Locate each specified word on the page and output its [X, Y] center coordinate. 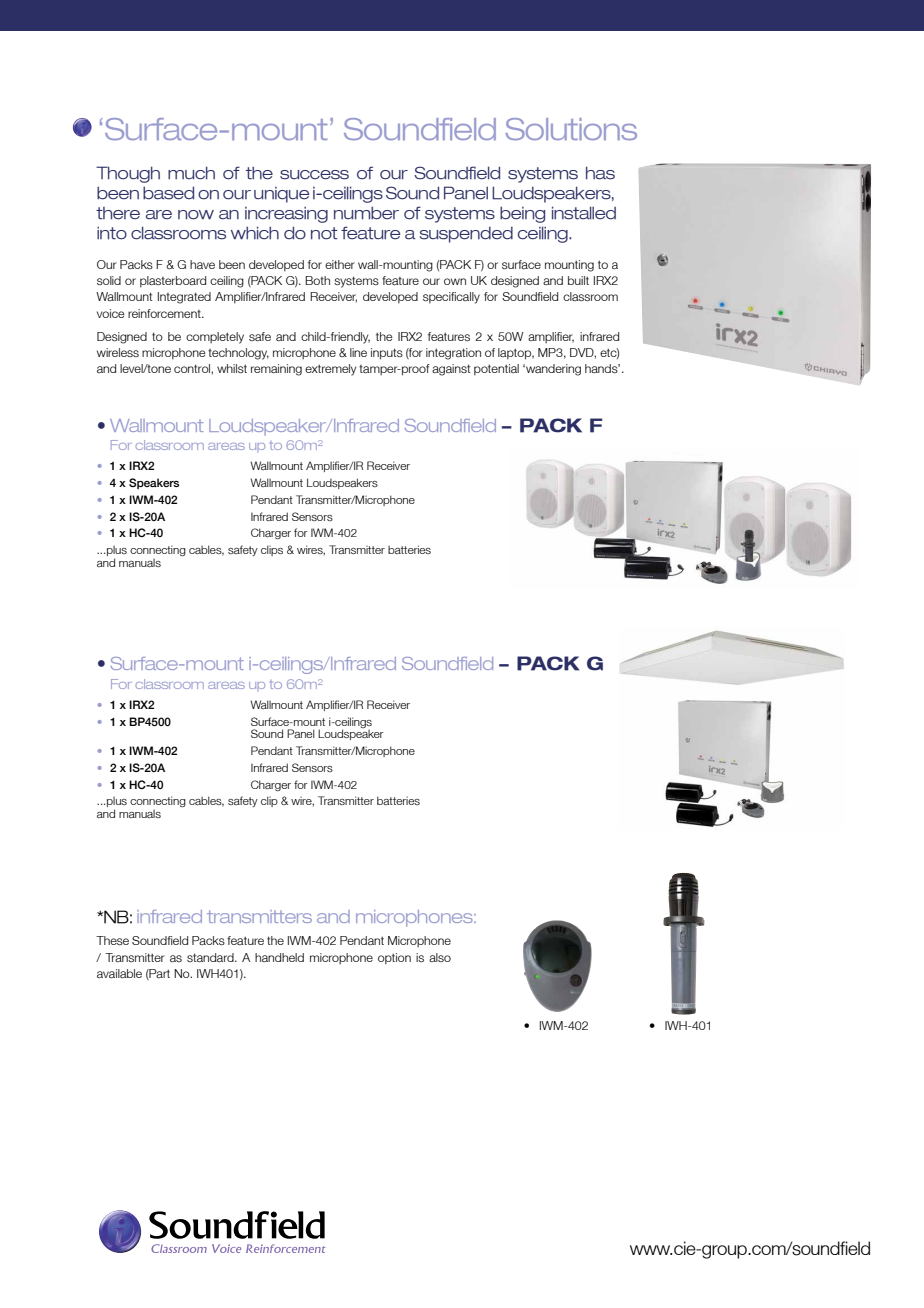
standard [211, 957]
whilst [232, 368]
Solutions [571, 129]
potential [496, 370]
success [314, 175]
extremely [330, 370]
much [191, 173]
